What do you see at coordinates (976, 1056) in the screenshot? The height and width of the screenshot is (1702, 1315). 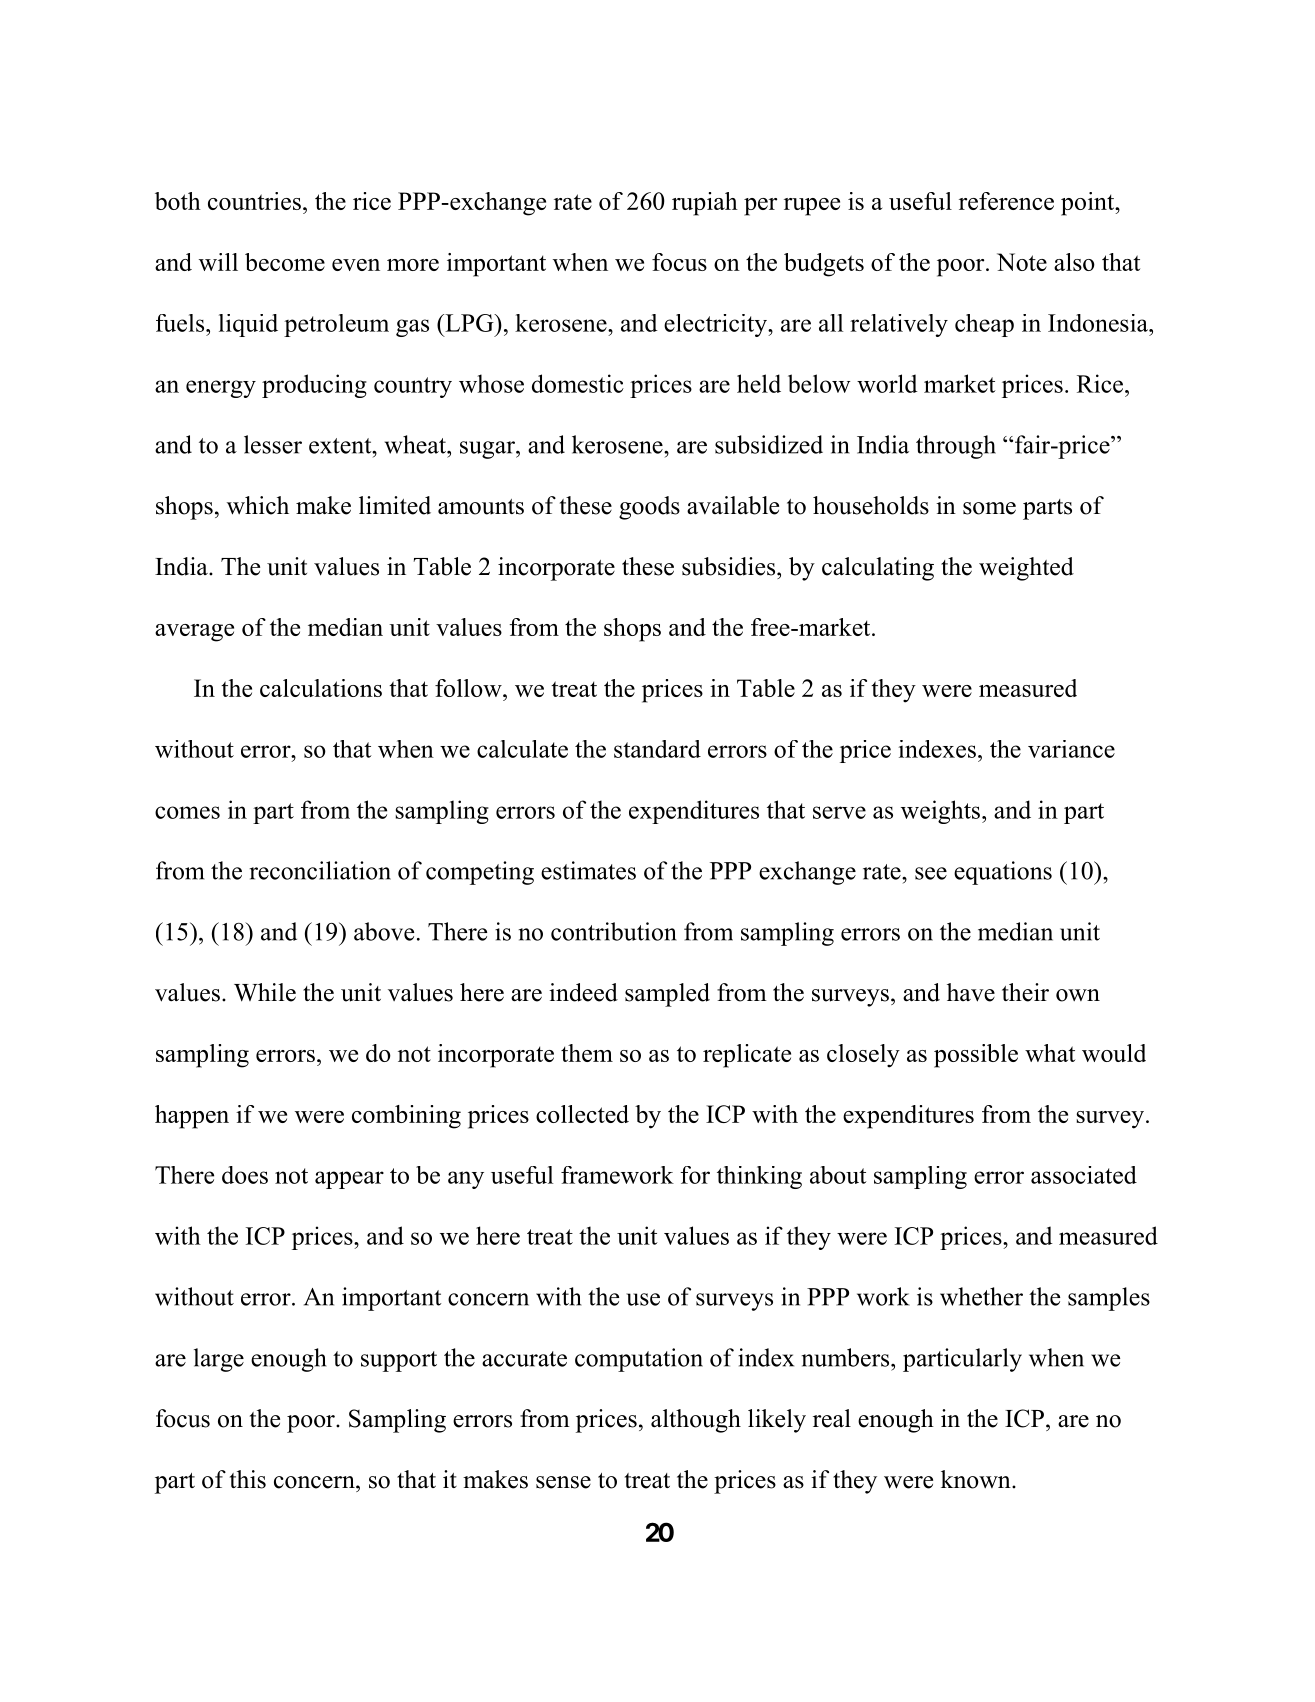 I see `possible` at bounding box center [976, 1056].
